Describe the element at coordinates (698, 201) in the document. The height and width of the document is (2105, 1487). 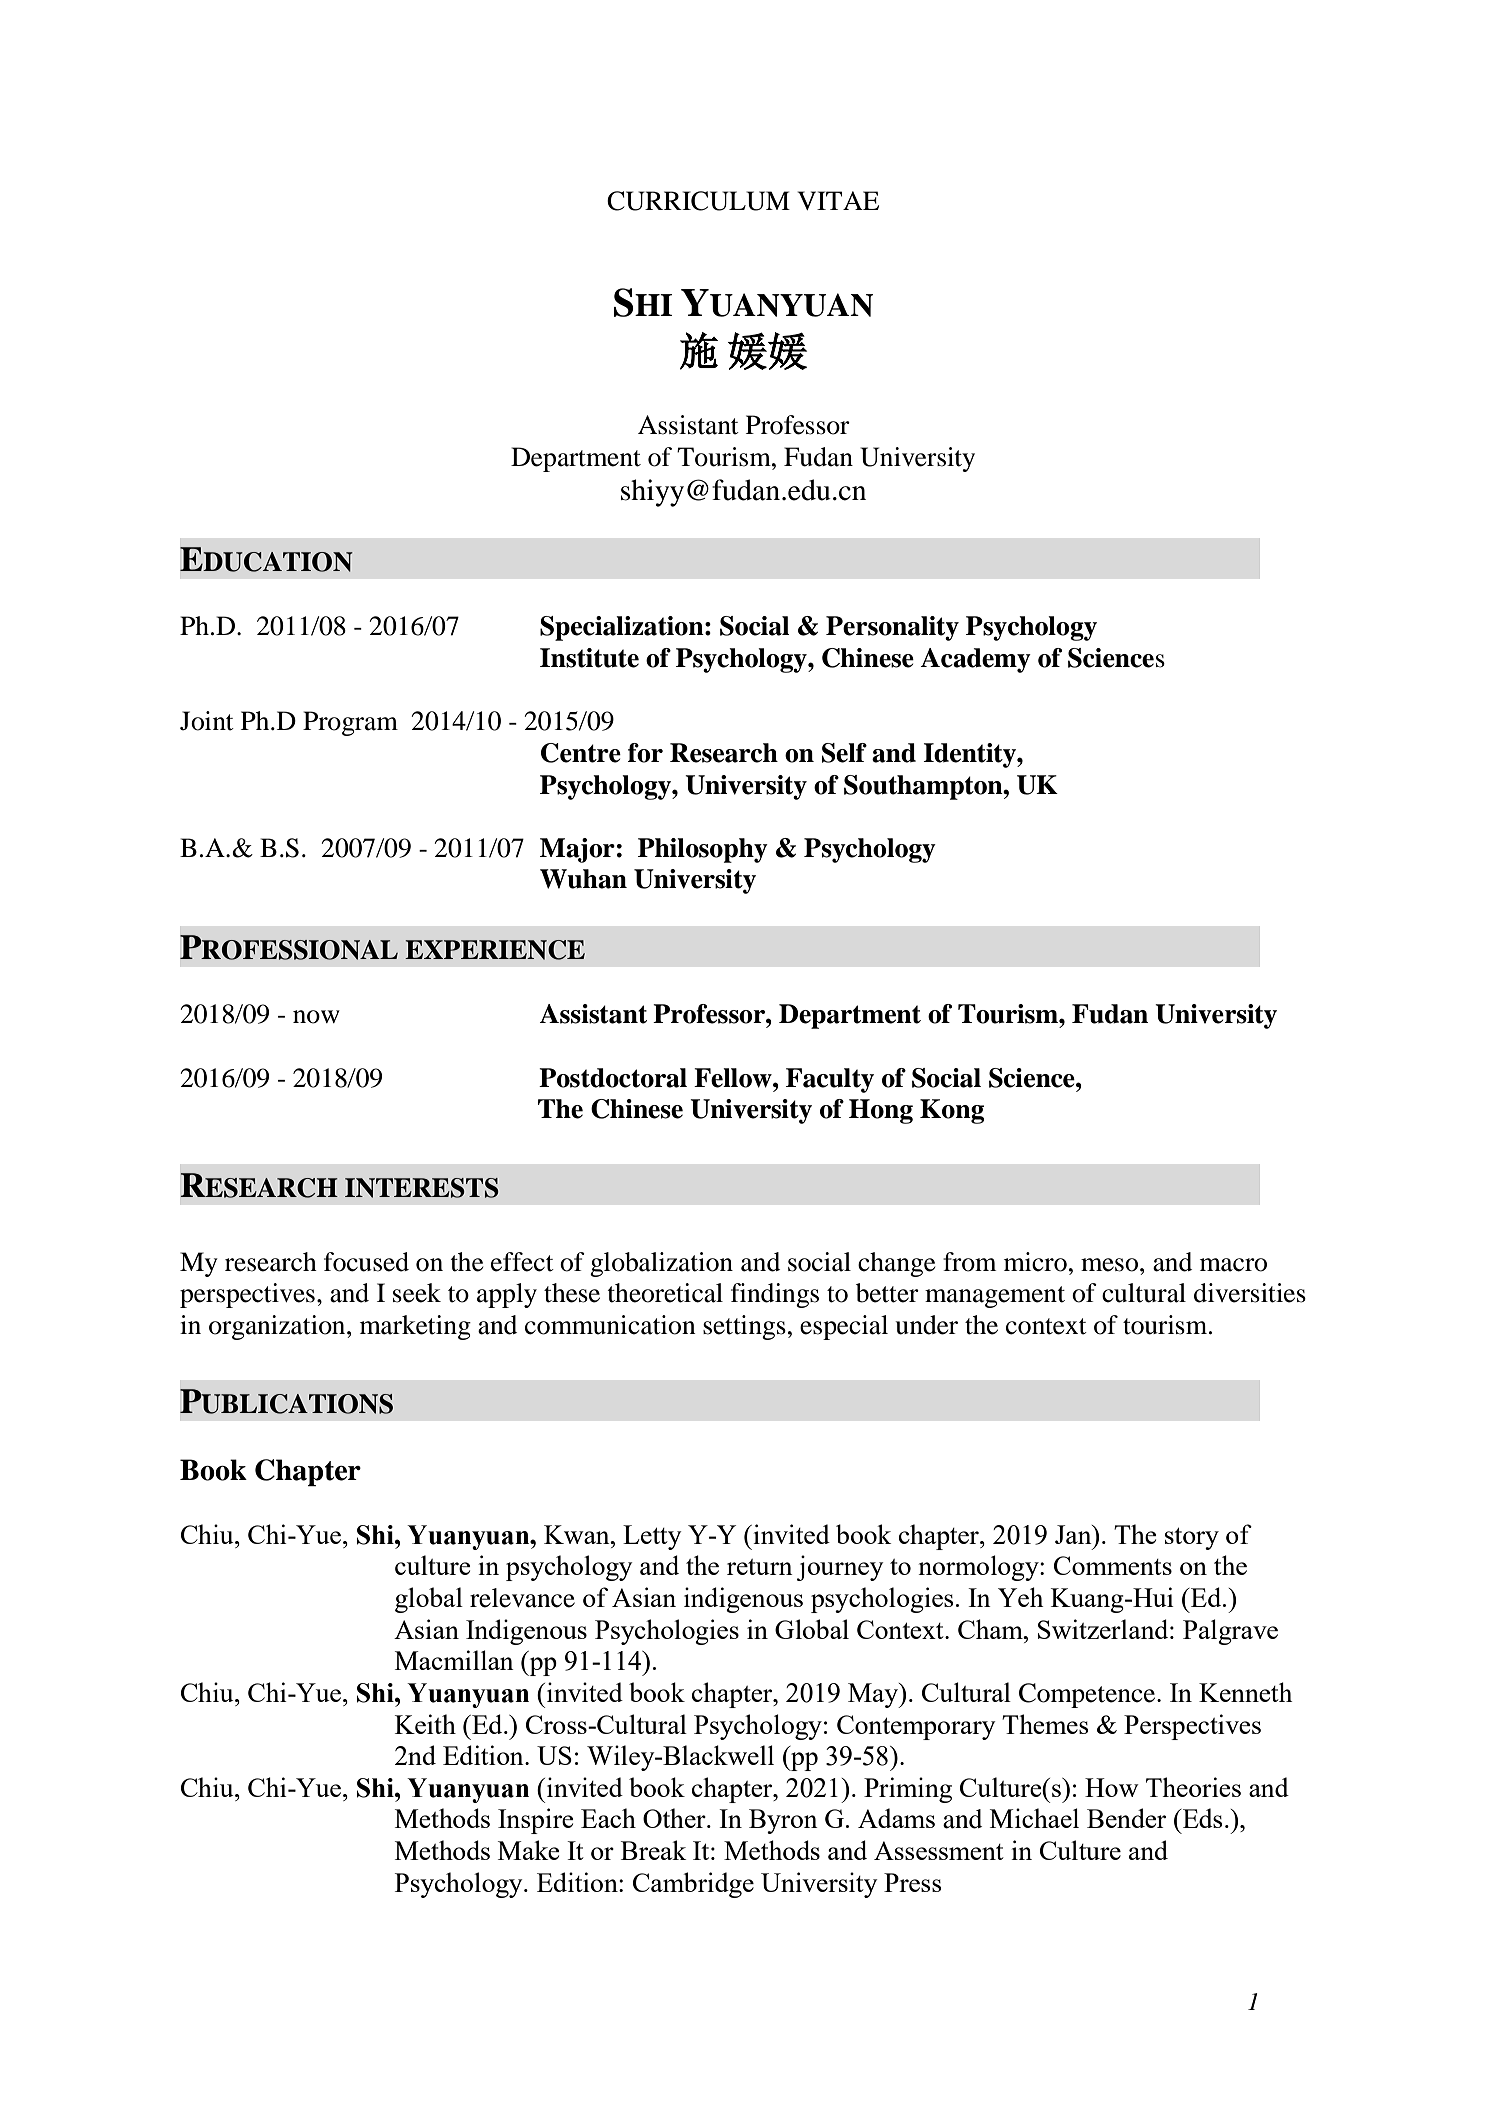
I see `CURRICULUM` at that location.
